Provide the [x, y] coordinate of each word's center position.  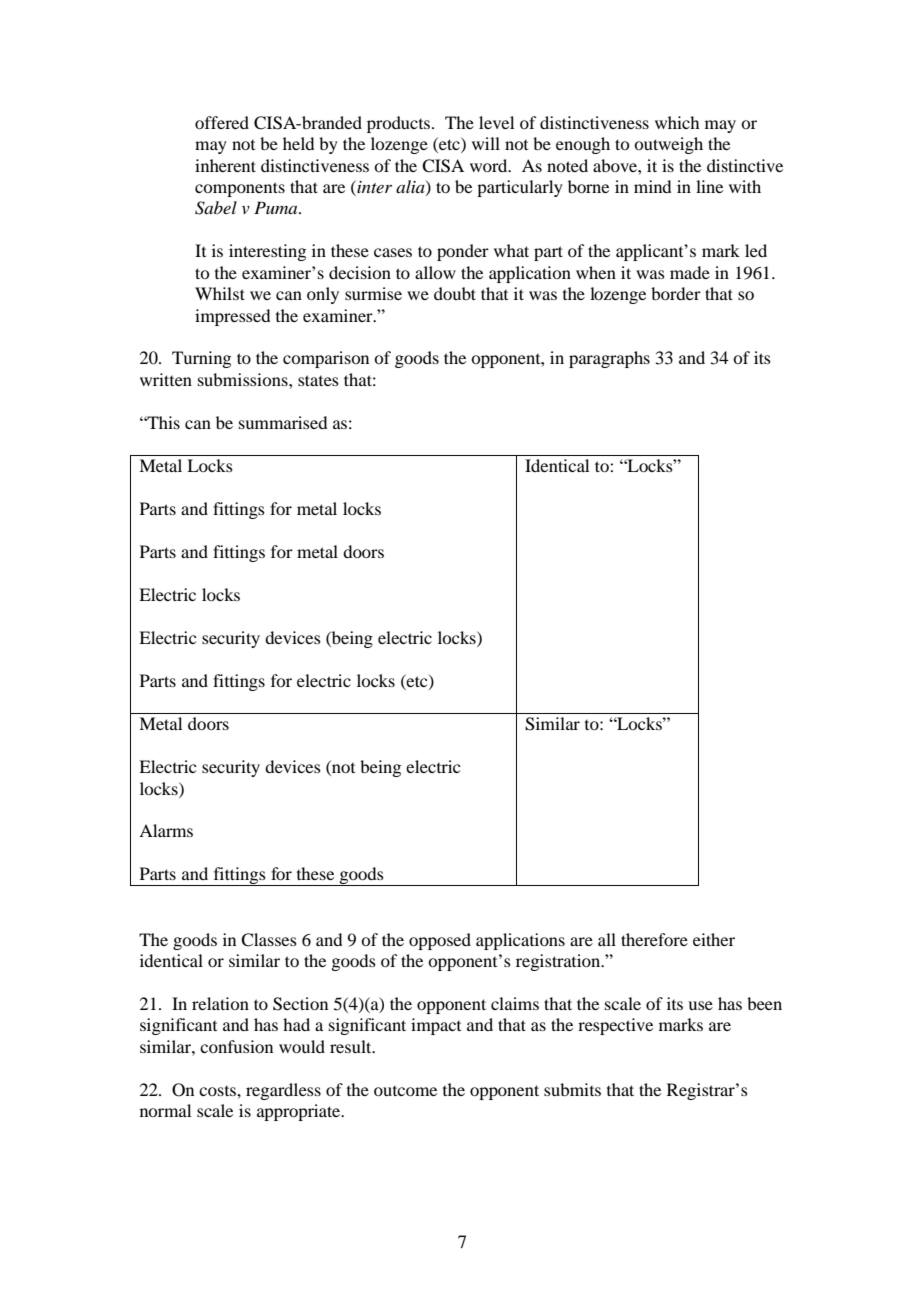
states [318, 380]
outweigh [668, 145]
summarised [283, 422]
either [714, 939]
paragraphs [609, 359]
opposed [440, 941]
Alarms [166, 830]
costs [218, 1091]
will [486, 143]
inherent [225, 165]
